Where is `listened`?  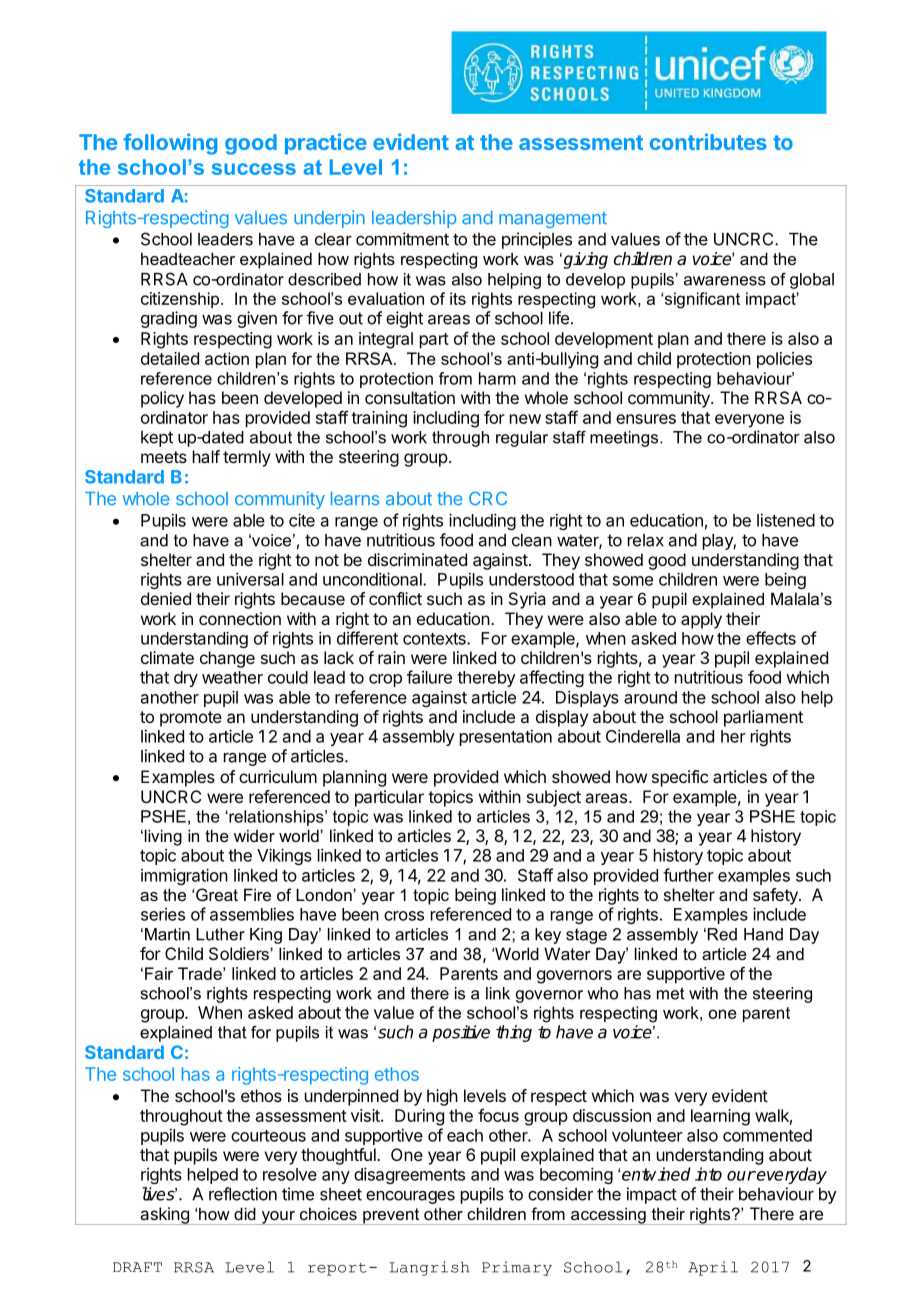 listened is located at coordinates (786, 520).
